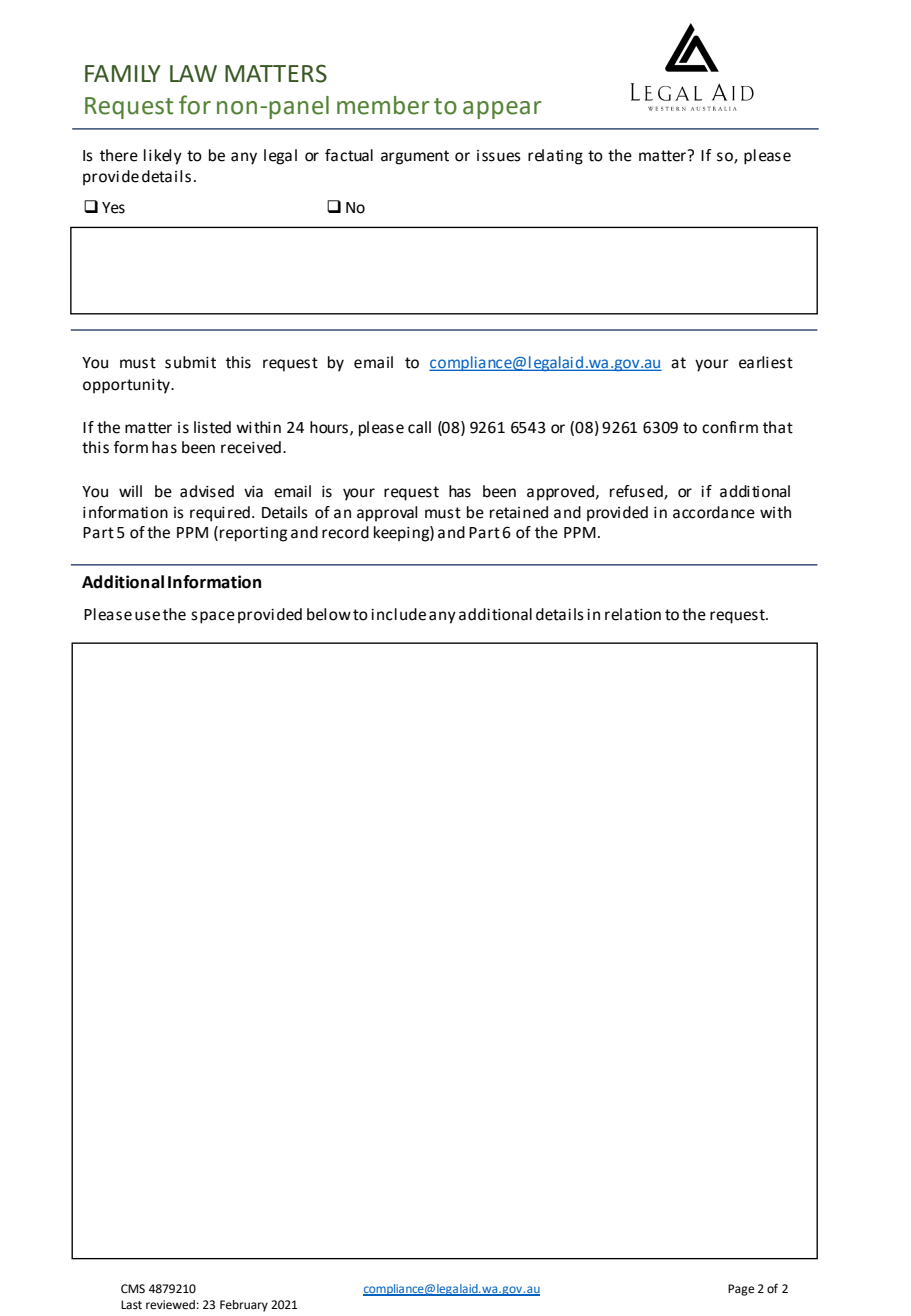 The height and width of the image is (1316, 911). Describe the element at coordinates (244, 1306) in the image. I see `February` at that location.
